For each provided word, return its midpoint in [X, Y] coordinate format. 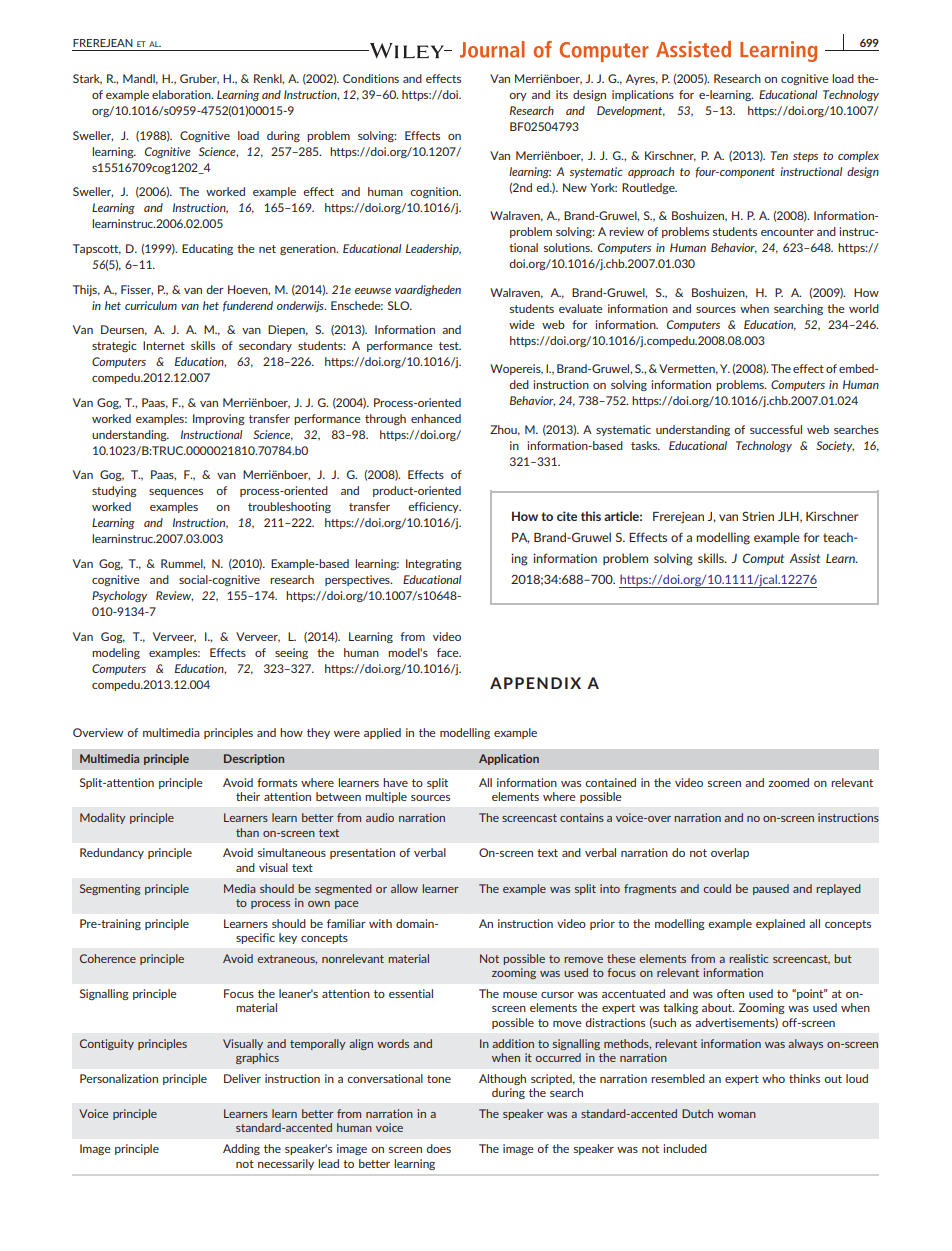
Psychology [119, 596]
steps [805, 157]
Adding [241, 1149]
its [562, 94]
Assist [804, 558]
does [438, 1148]
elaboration [182, 94]
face [449, 652]
